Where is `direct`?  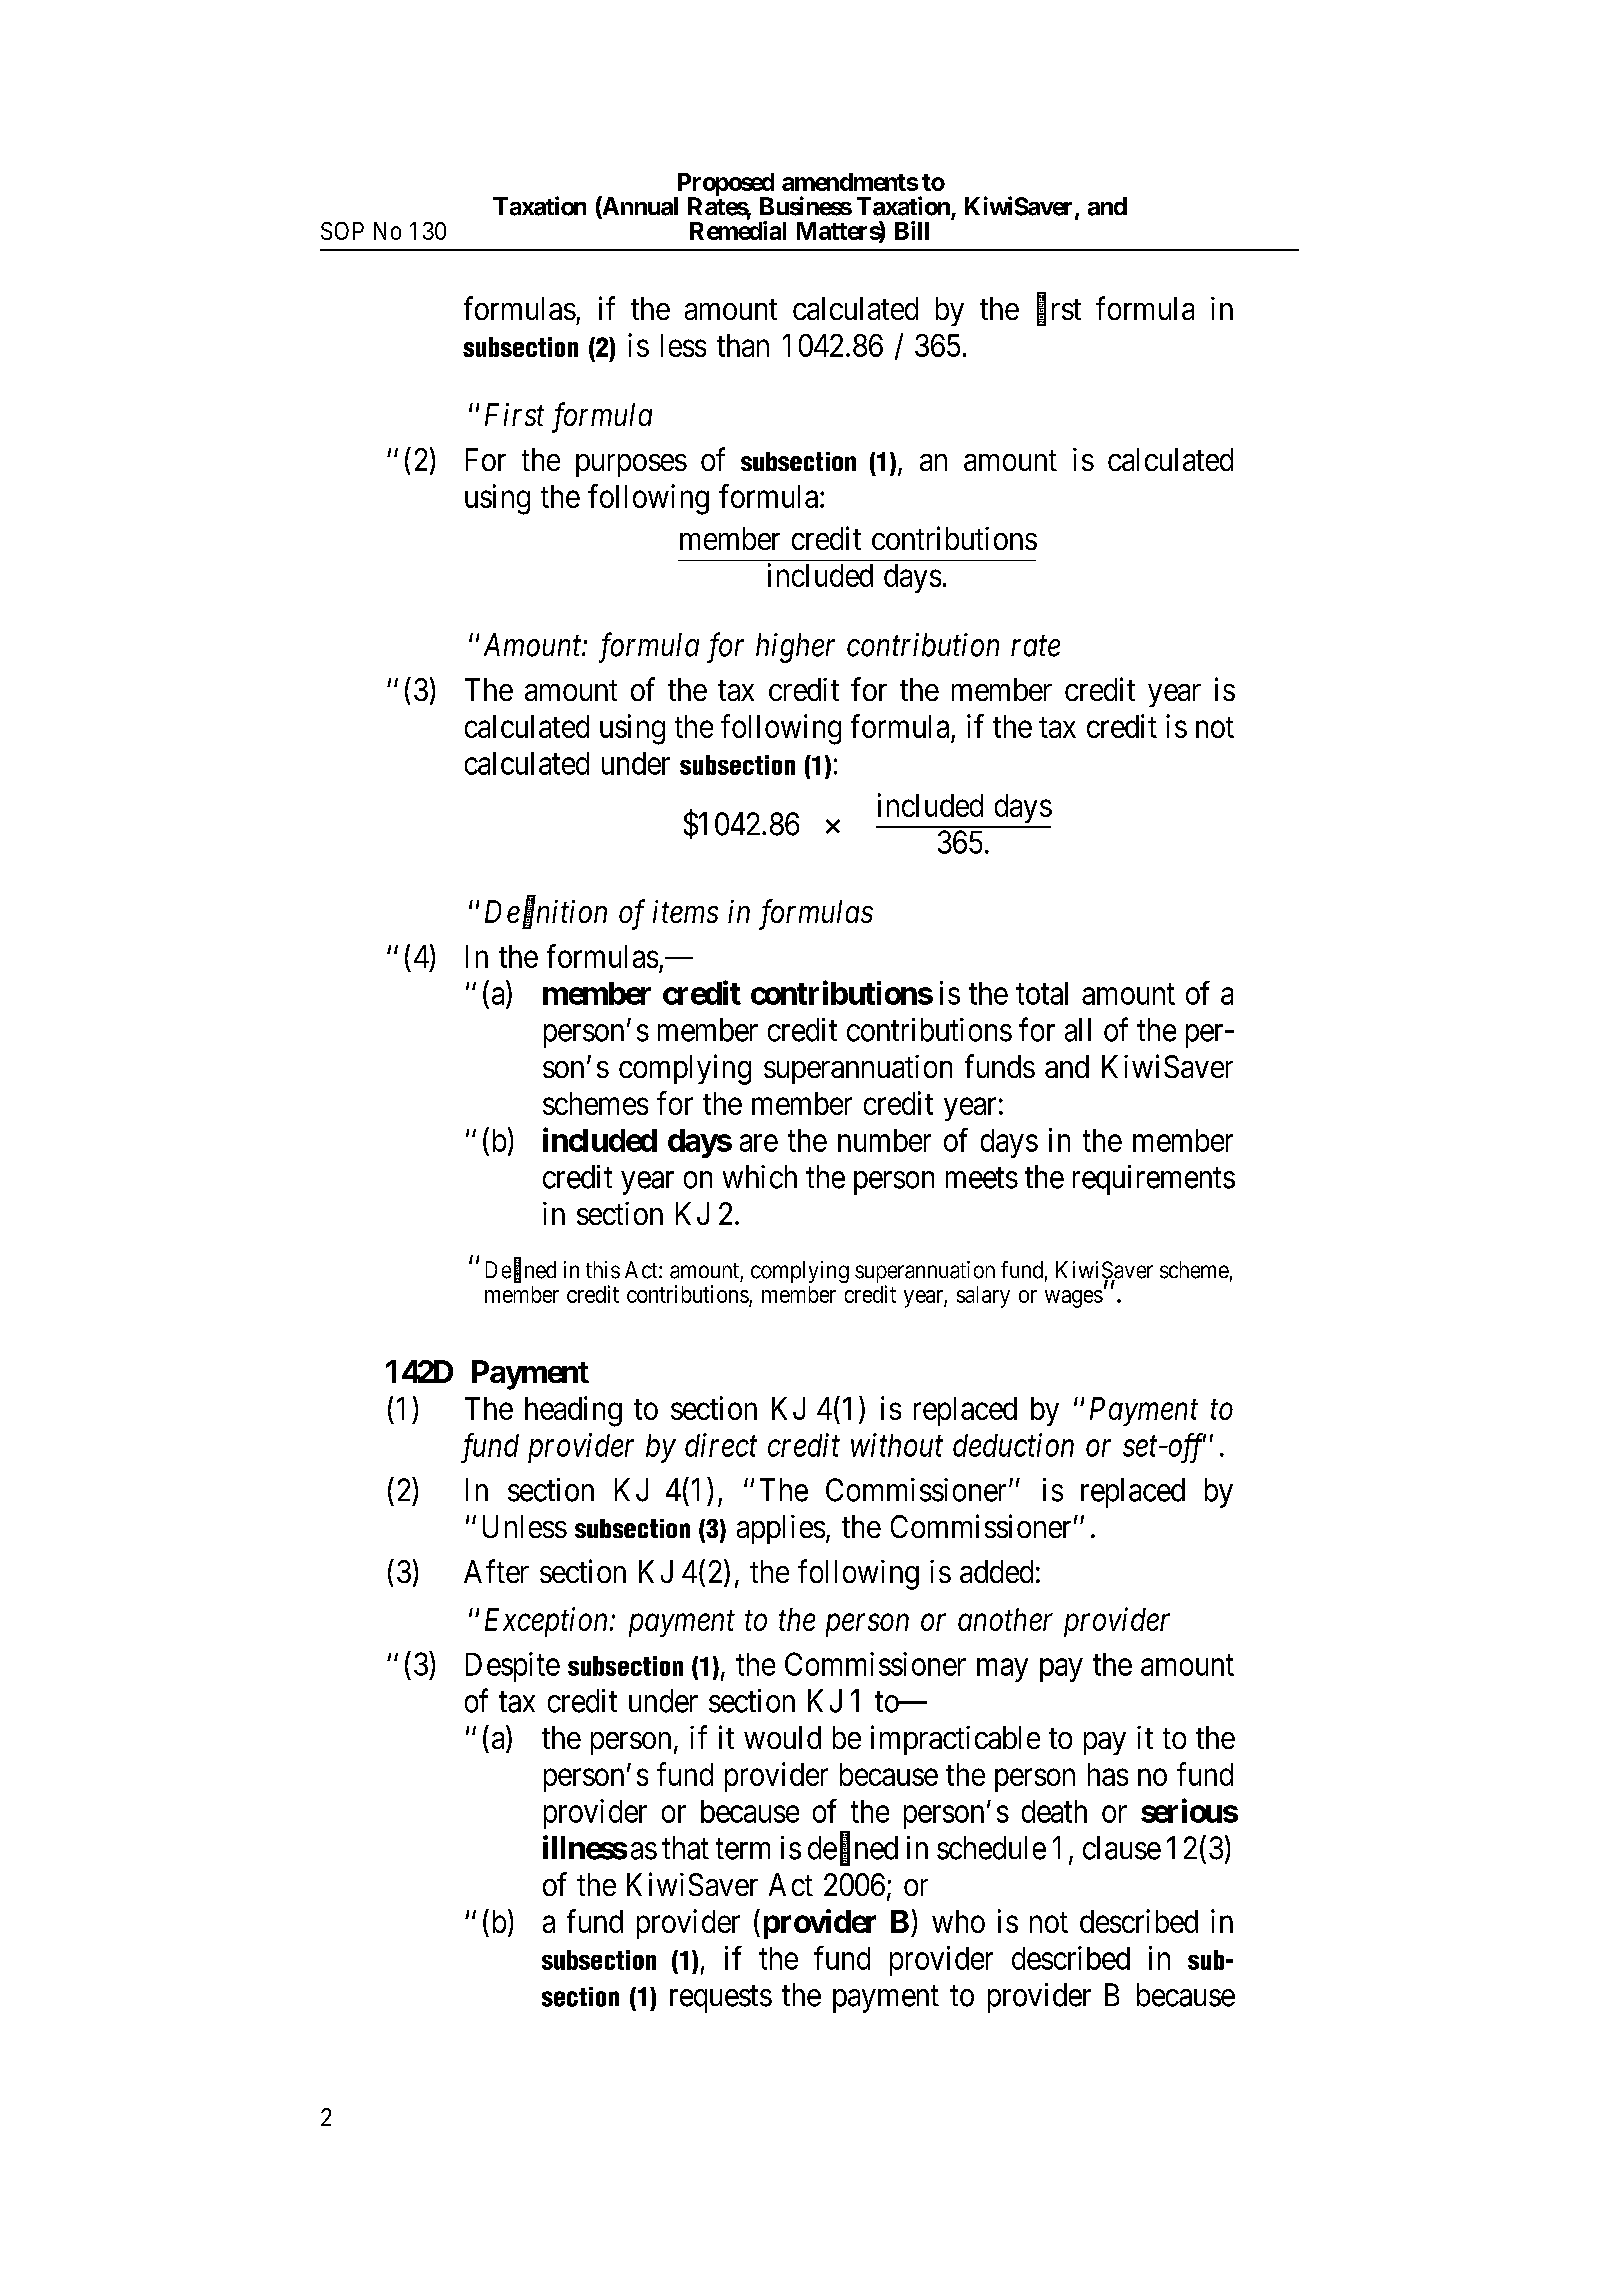 direct is located at coordinates (721, 1445).
